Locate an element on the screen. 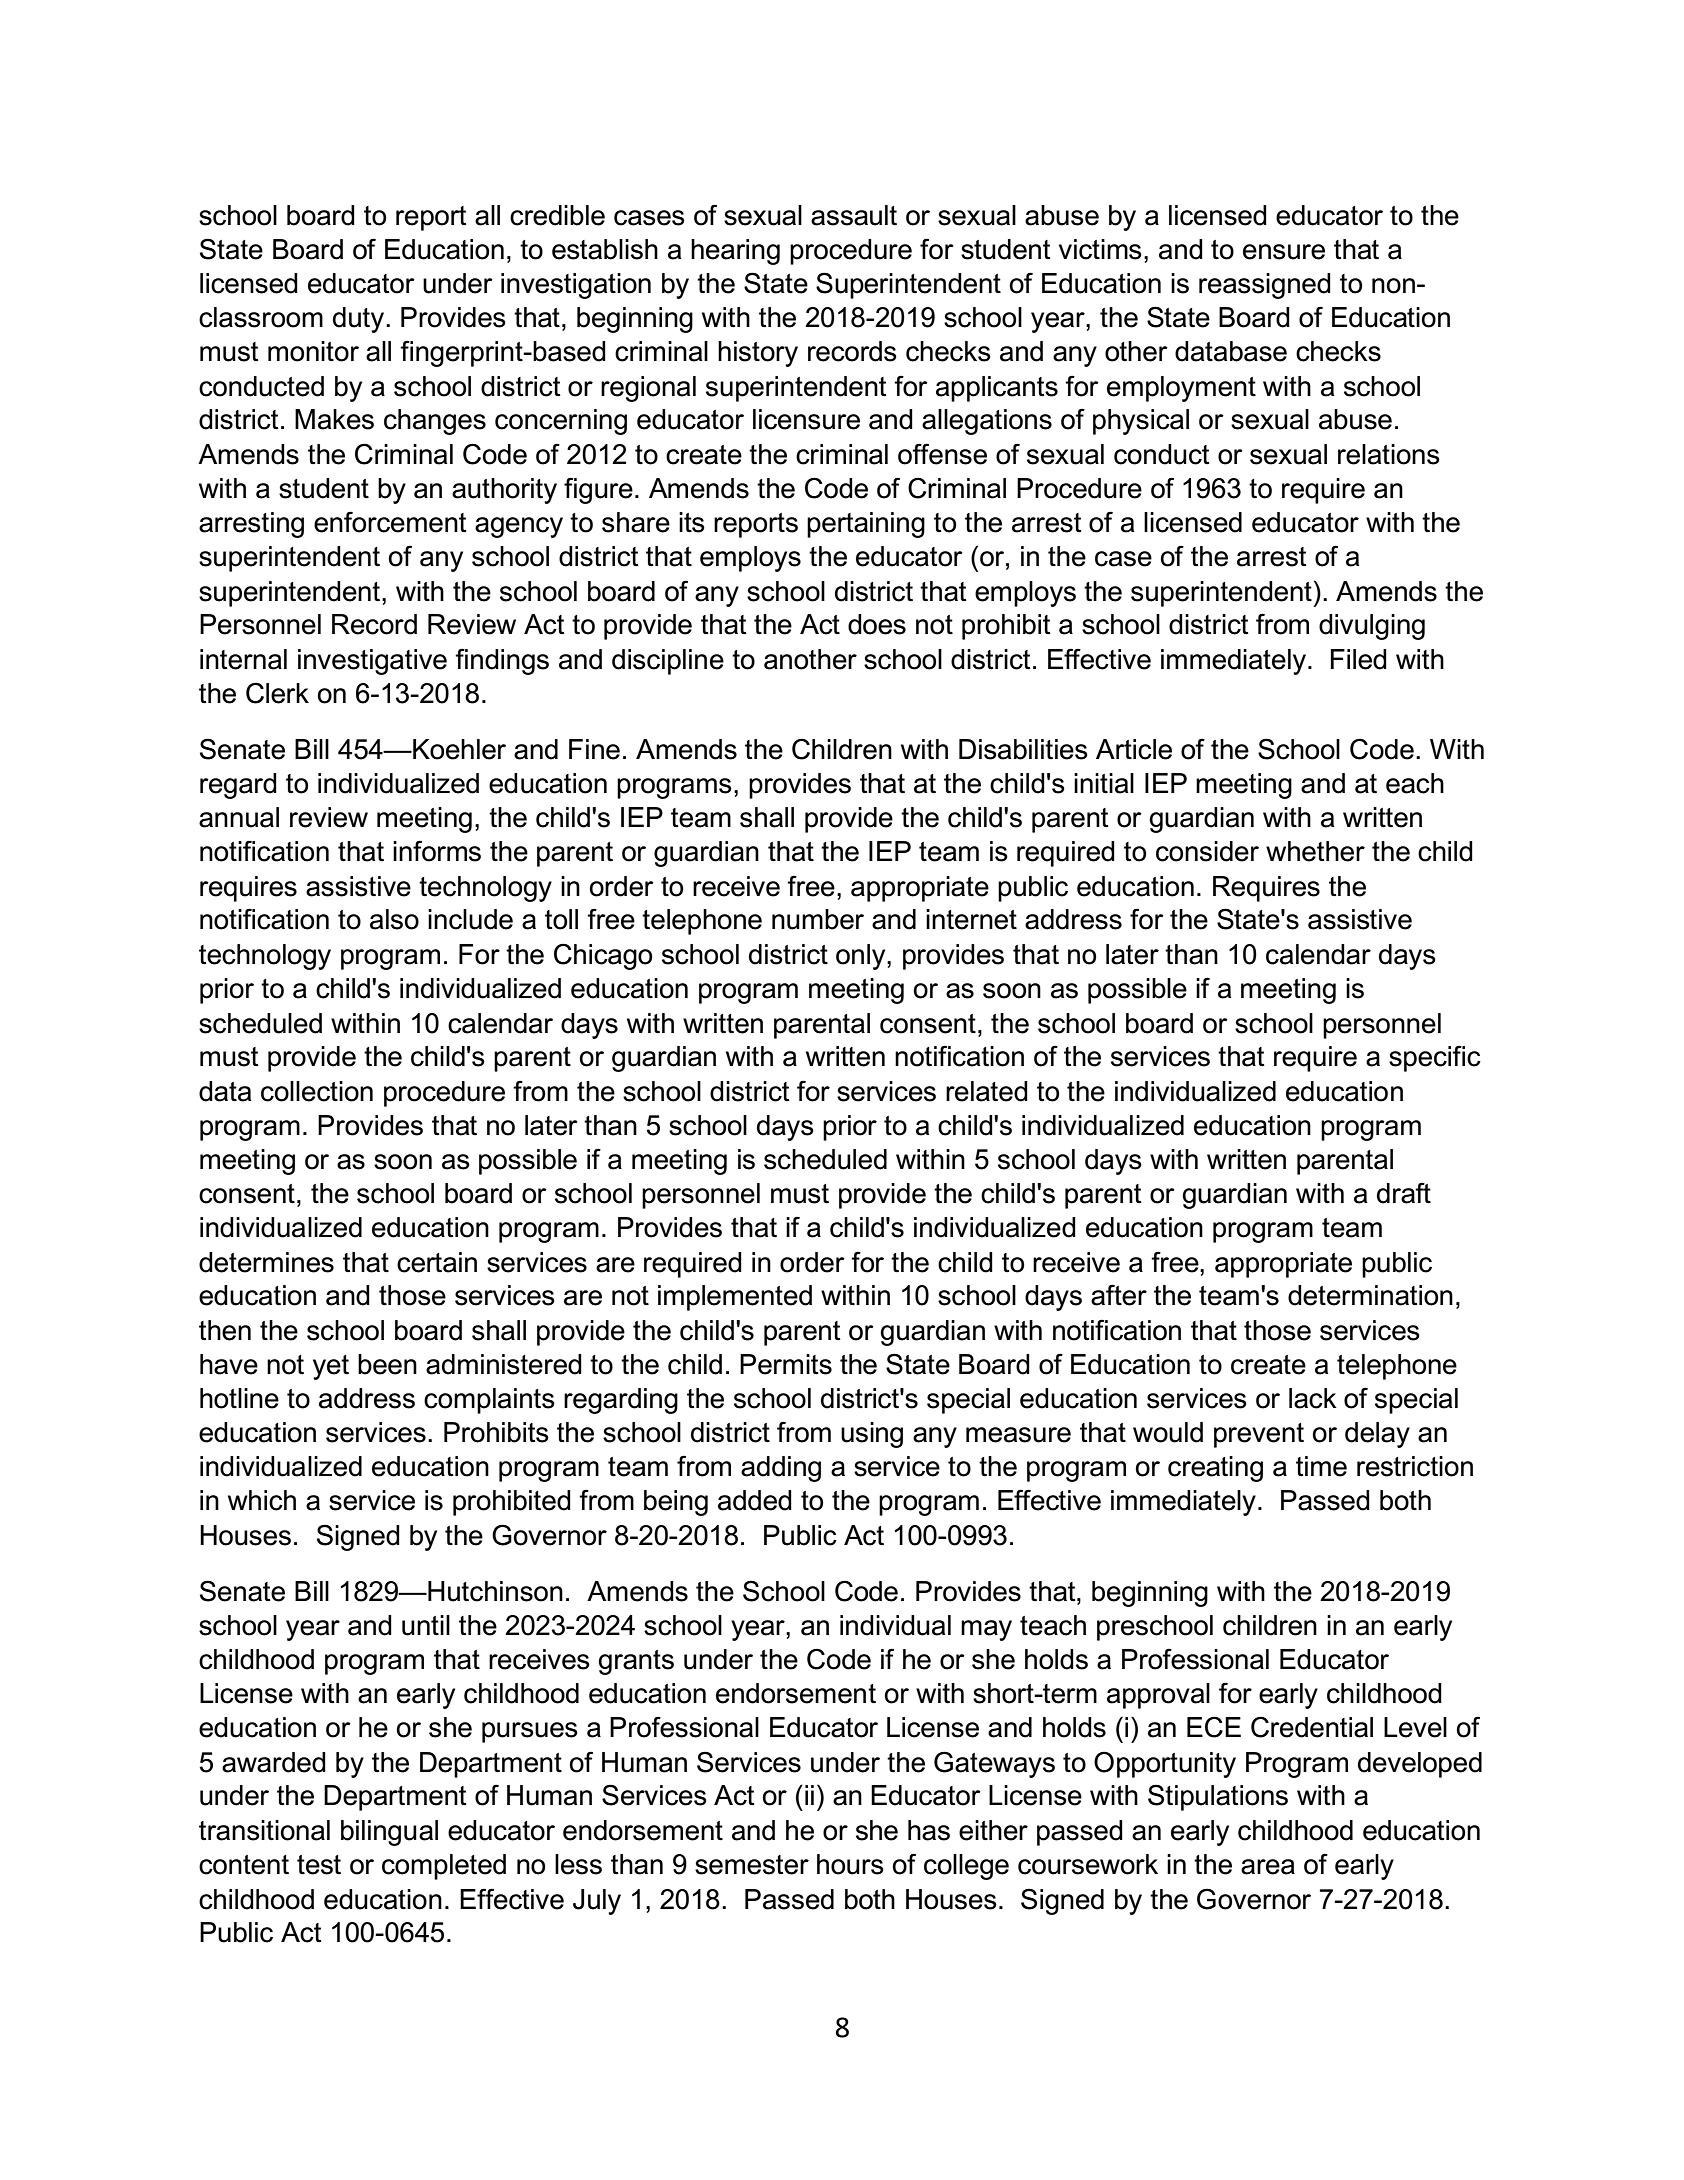 This screenshot has height=2180, width=1684. hours is located at coordinates (850, 1864).
